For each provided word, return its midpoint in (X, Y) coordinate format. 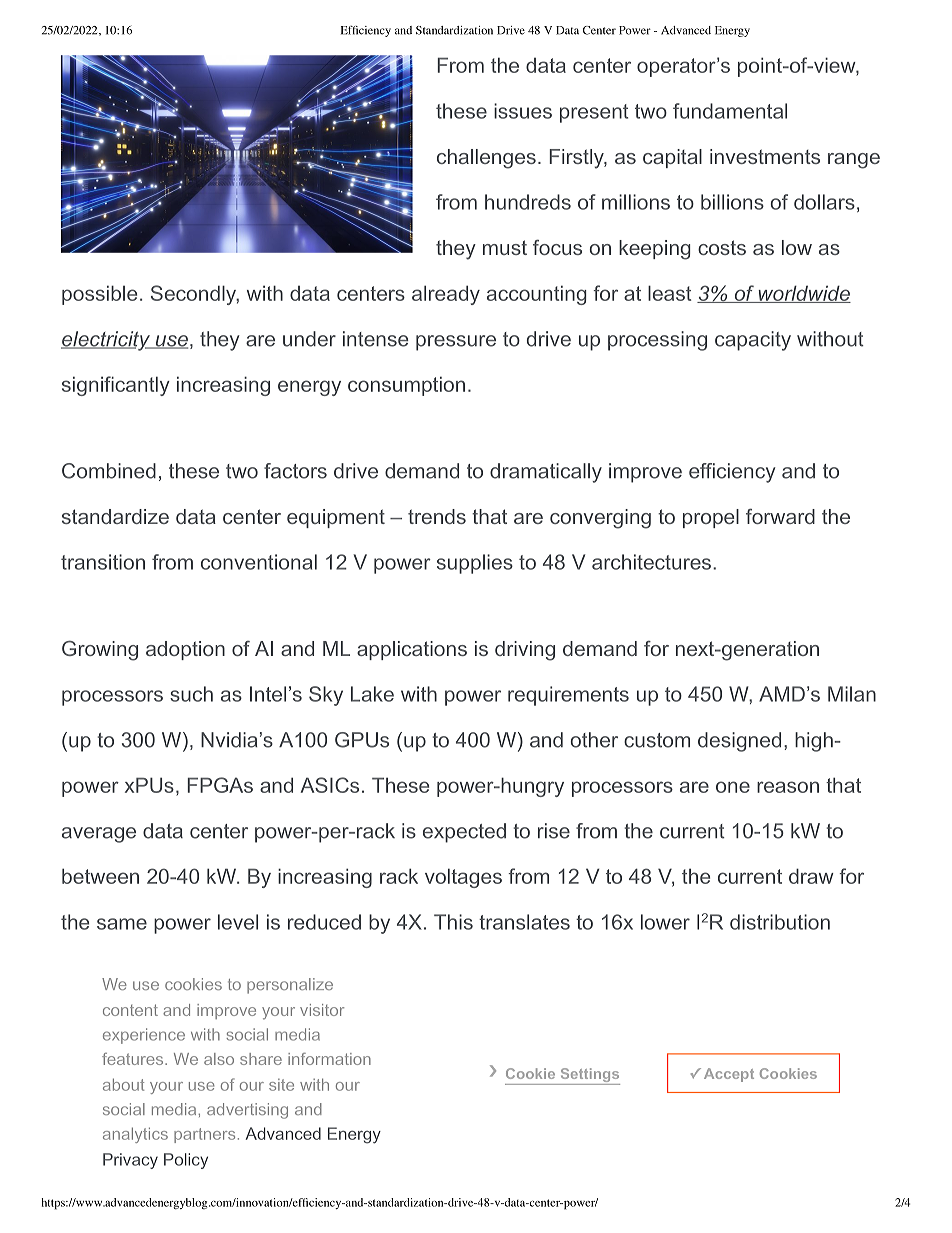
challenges (486, 159)
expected (464, 833)
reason (788, 787)
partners (204, 1135)
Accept (729, 1075)
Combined (109, 471)
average (99, 835)
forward (780, 516)
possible (99, 295)
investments (765, 156)
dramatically (546, 473)
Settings (589, 1076)
